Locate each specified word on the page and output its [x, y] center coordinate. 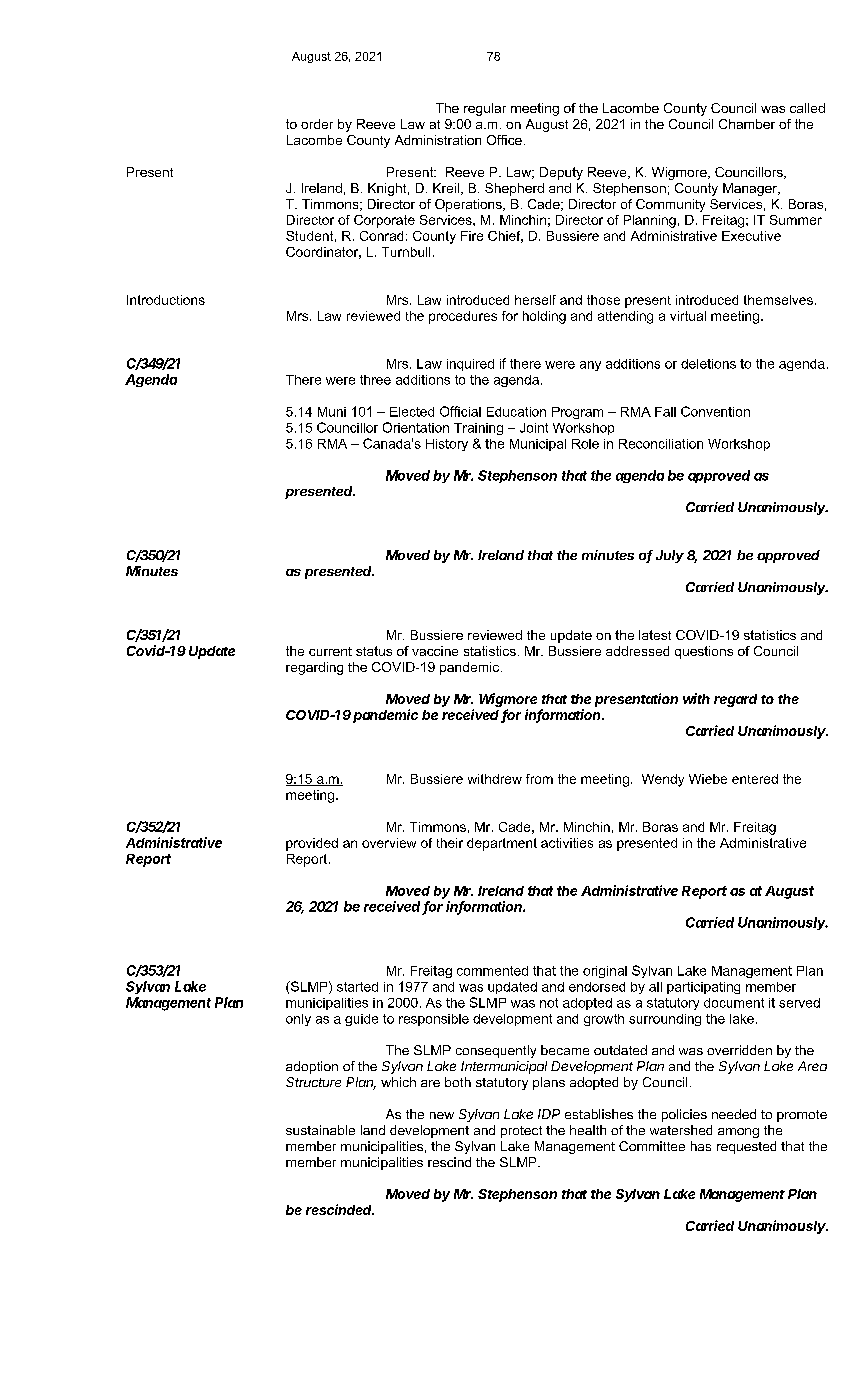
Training [478, 429]
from [539, 779]
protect [521, 1132]
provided [312, 844]
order [317, 124]
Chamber [747, 124]
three [375, 380]
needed [734, 1114]
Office [504, 140]
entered [755, 779]
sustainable [320, 1130]
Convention [715, 411]
